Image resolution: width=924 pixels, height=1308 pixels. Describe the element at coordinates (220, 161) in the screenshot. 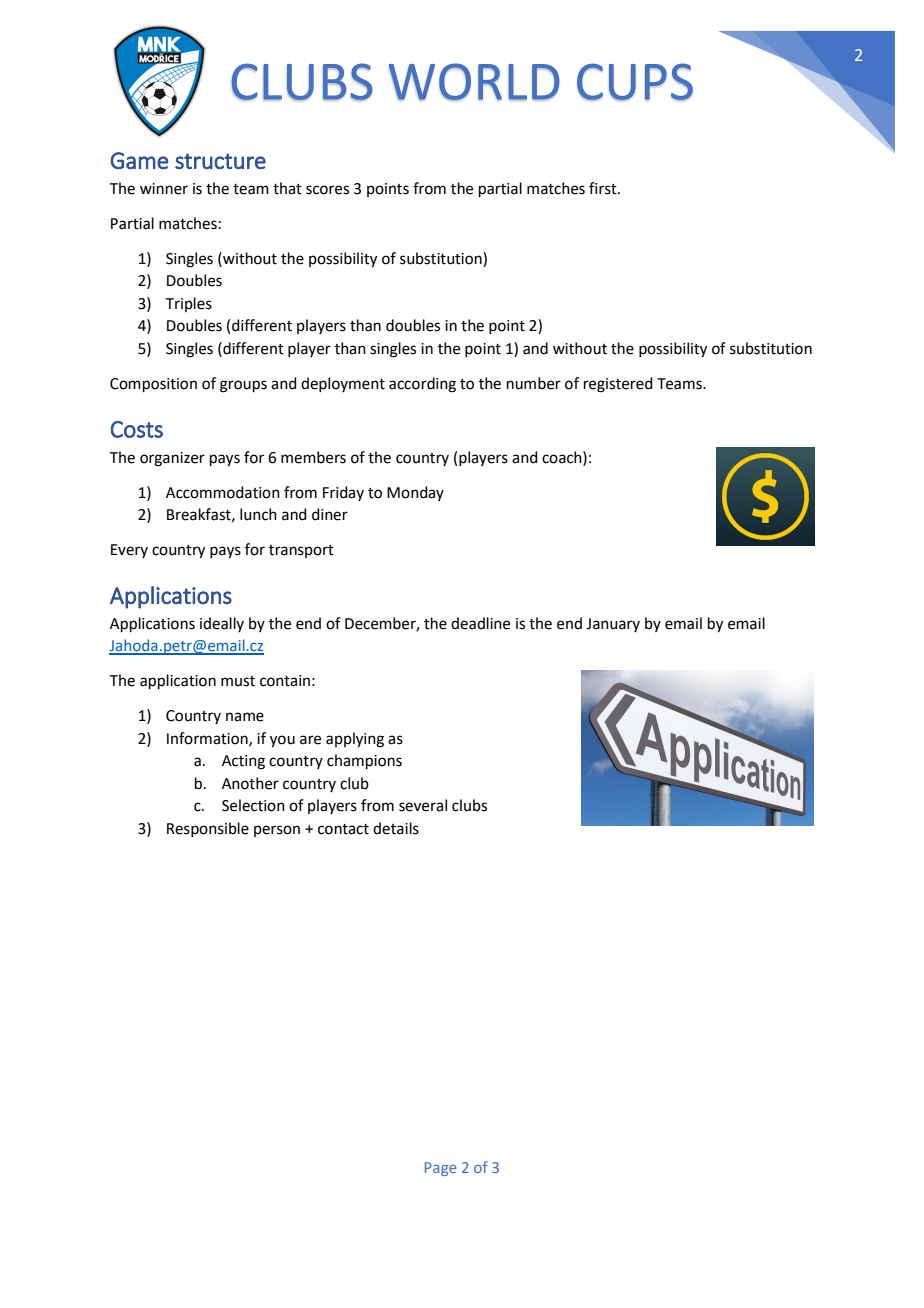

I see `structure` at that location.
